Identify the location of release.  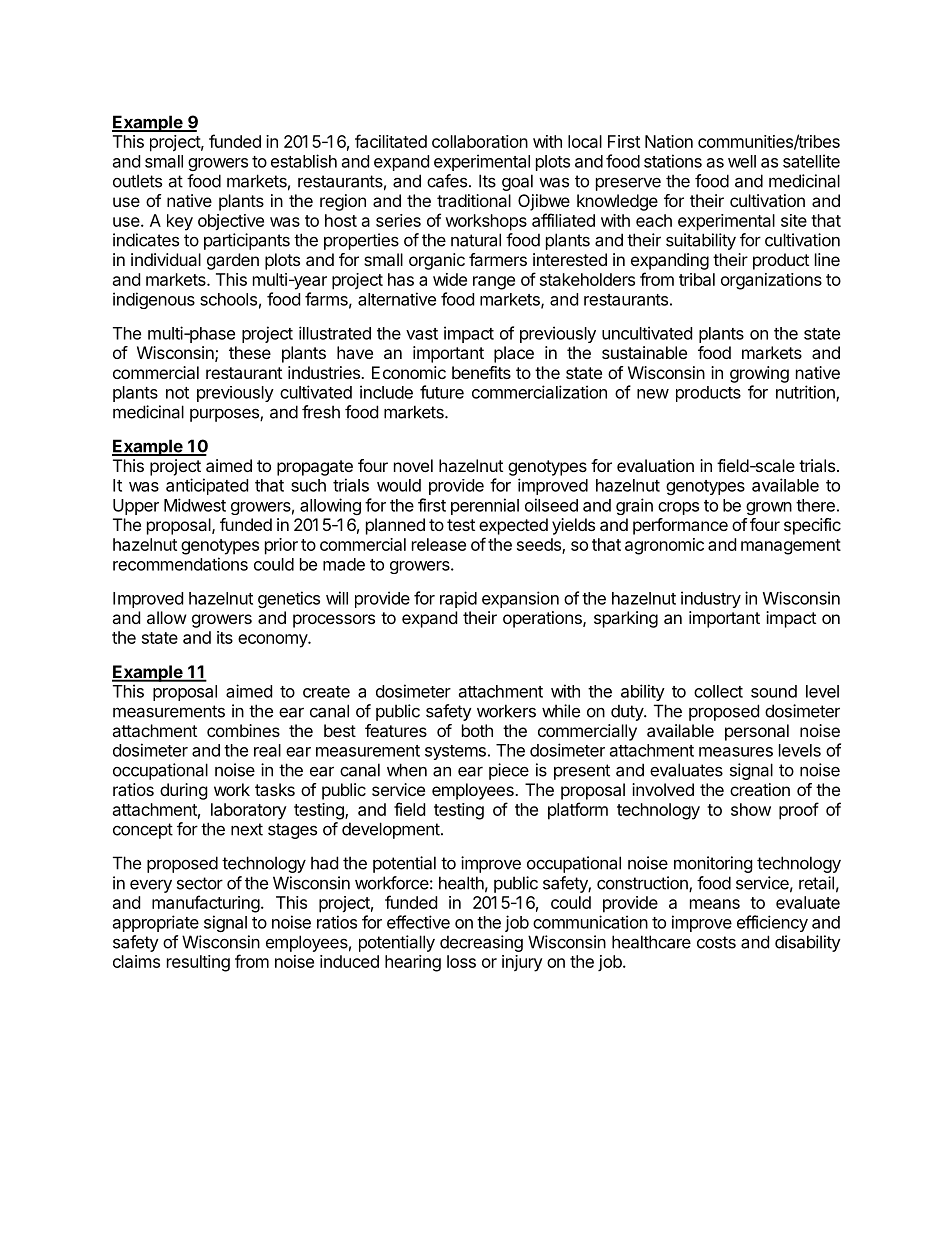
(439, 544).
